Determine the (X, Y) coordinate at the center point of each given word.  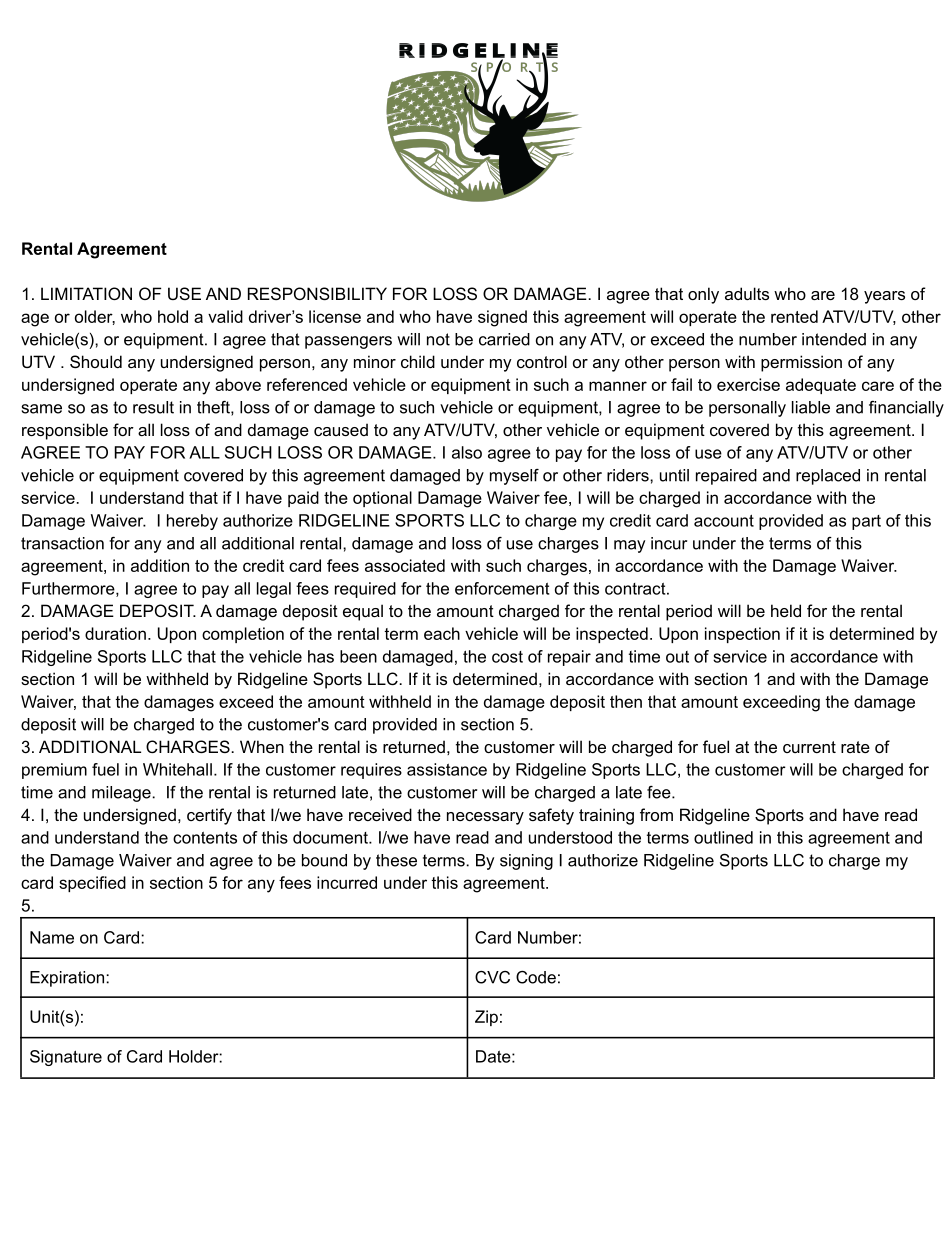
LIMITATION (86, 293)
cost (507, 657)
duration (115, 633)
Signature (66, 1058)
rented (794, 316)
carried (504, 339)
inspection (742, 635)
